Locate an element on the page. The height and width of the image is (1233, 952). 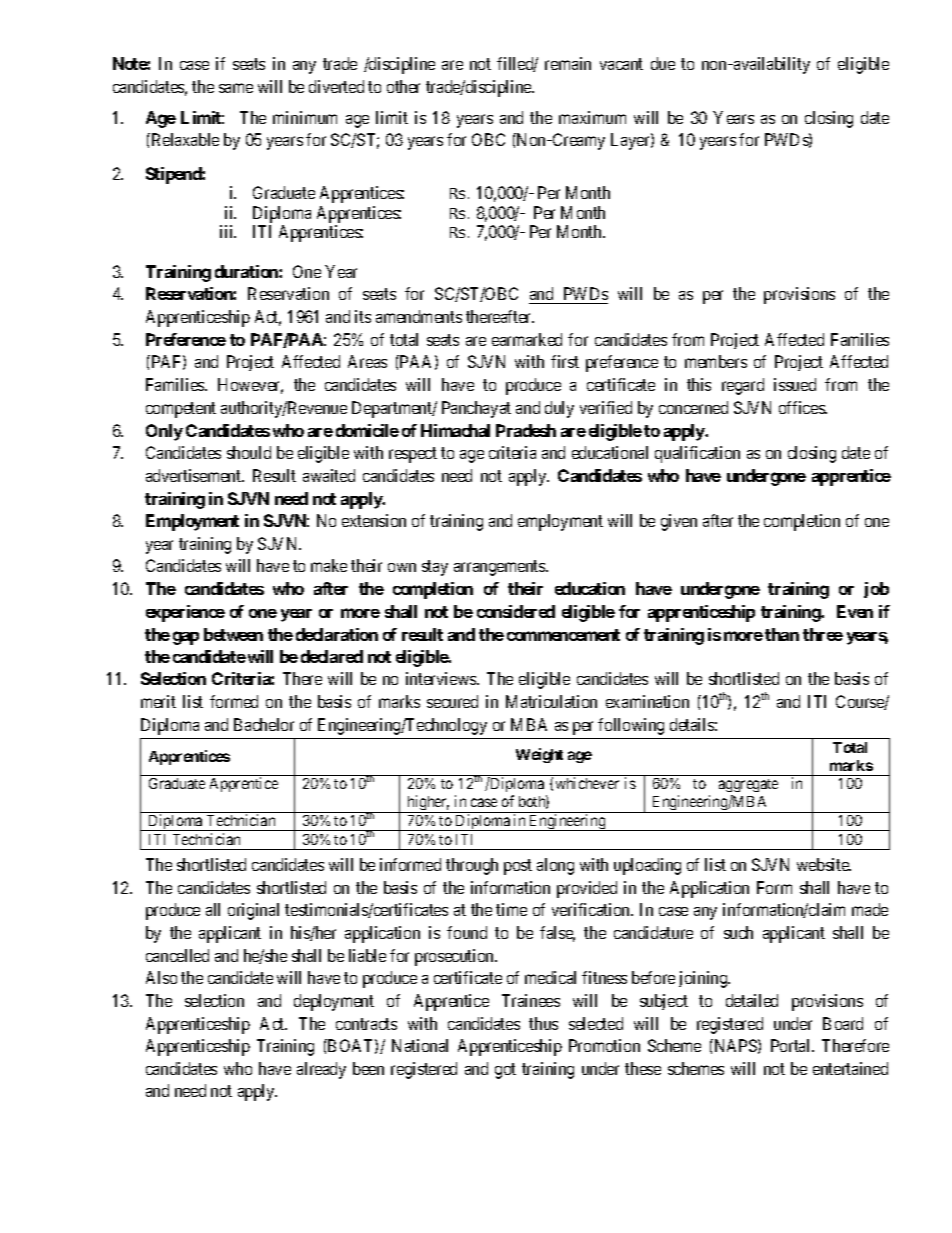
arrangements is located at coordinates (500, 568).
